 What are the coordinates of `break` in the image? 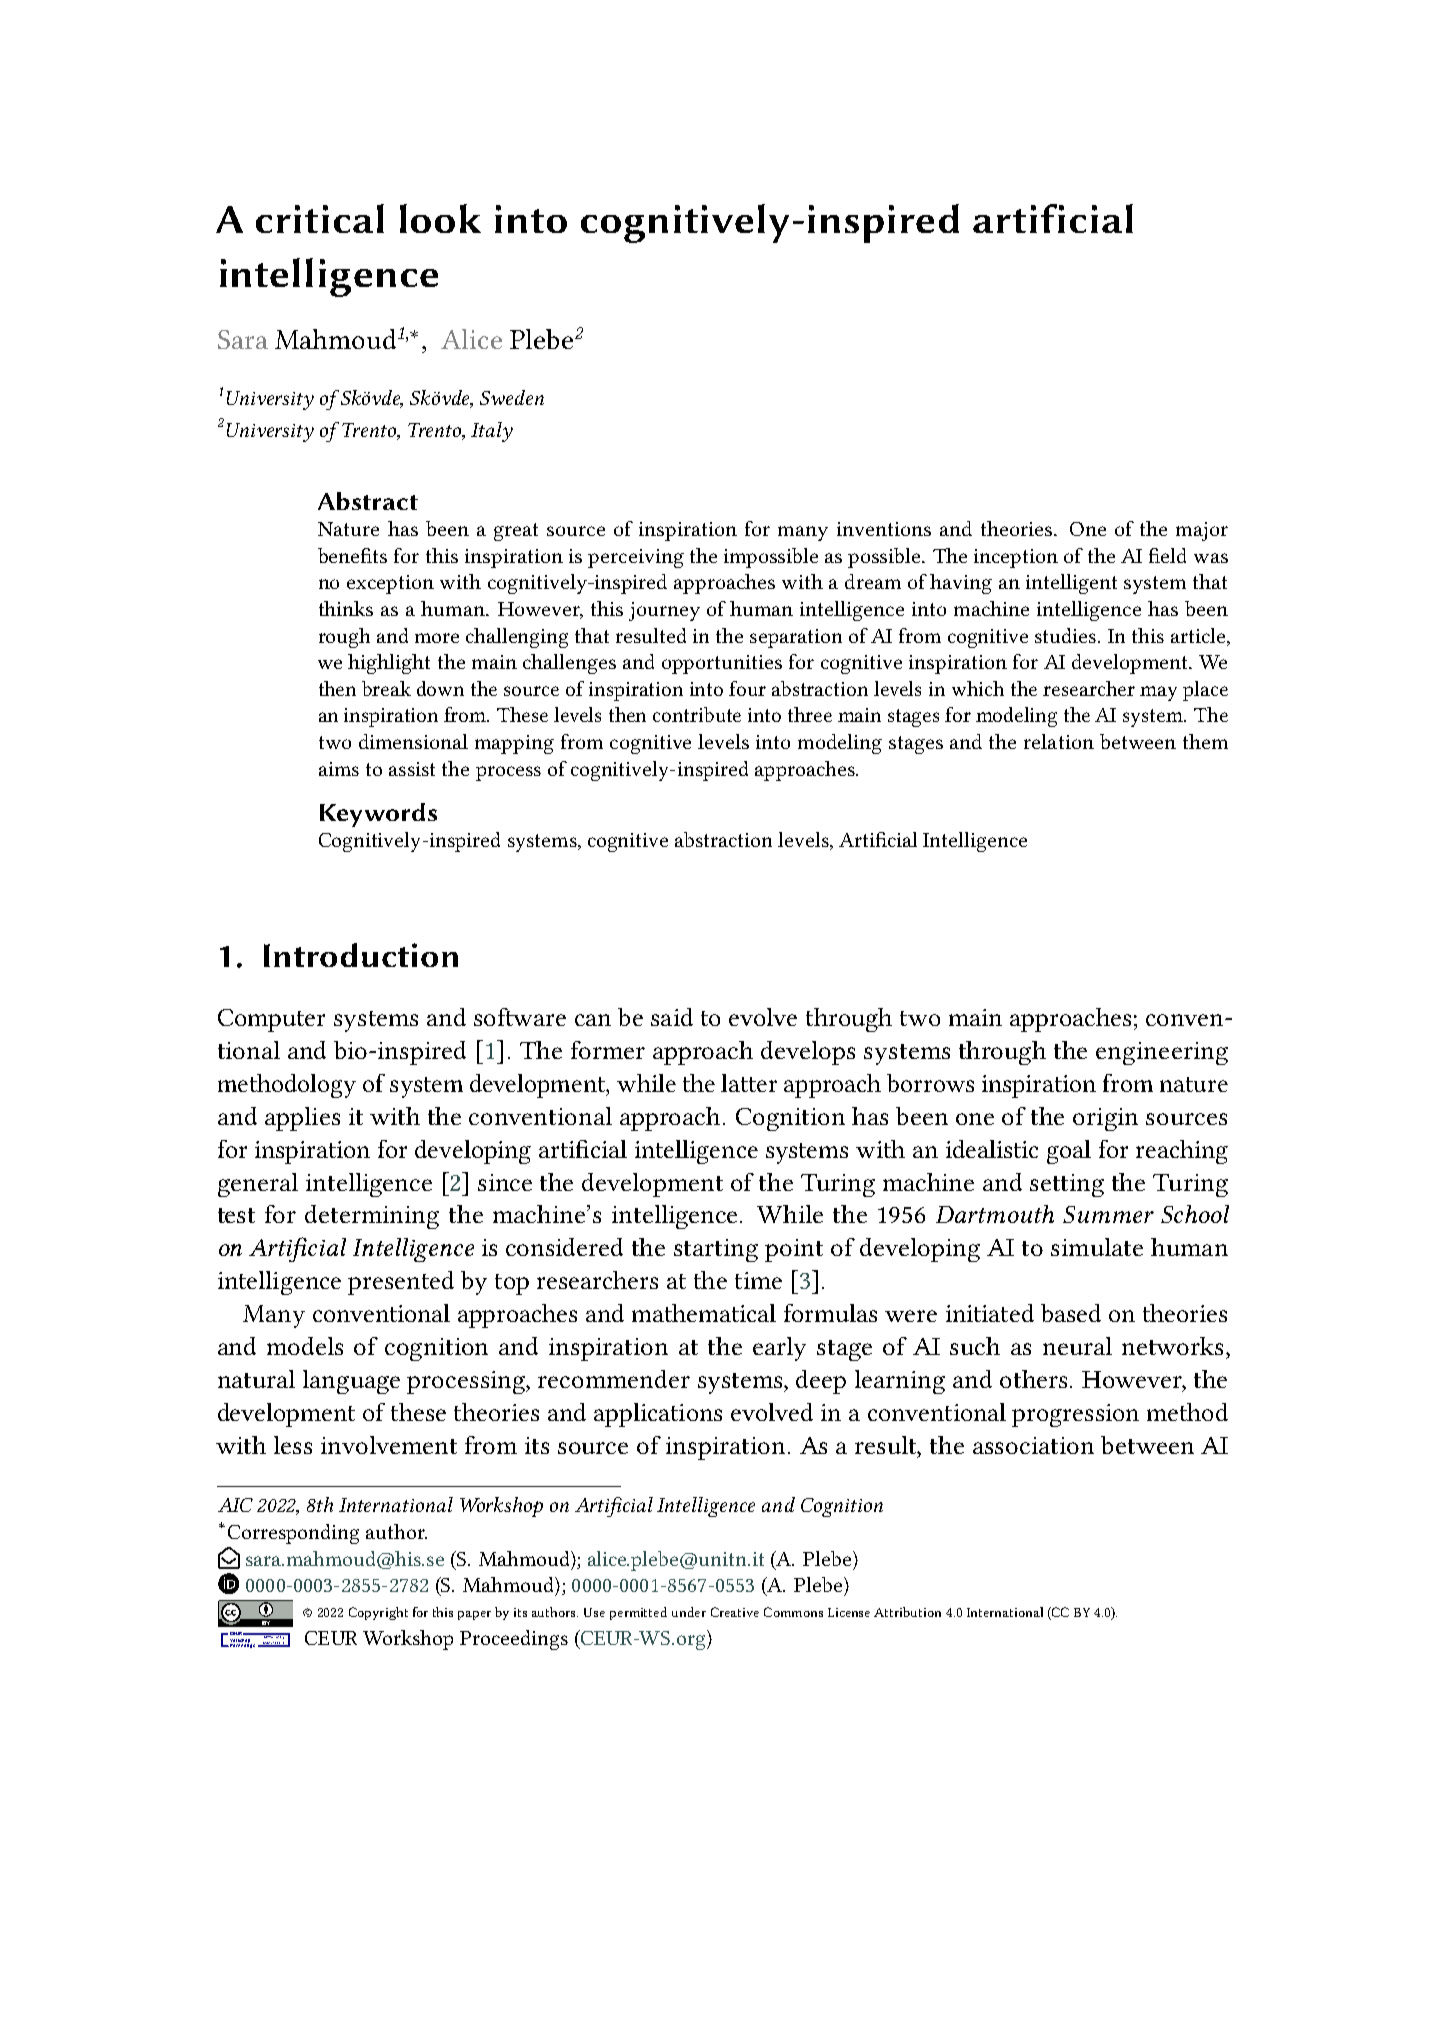 It's located at (386, 688).
